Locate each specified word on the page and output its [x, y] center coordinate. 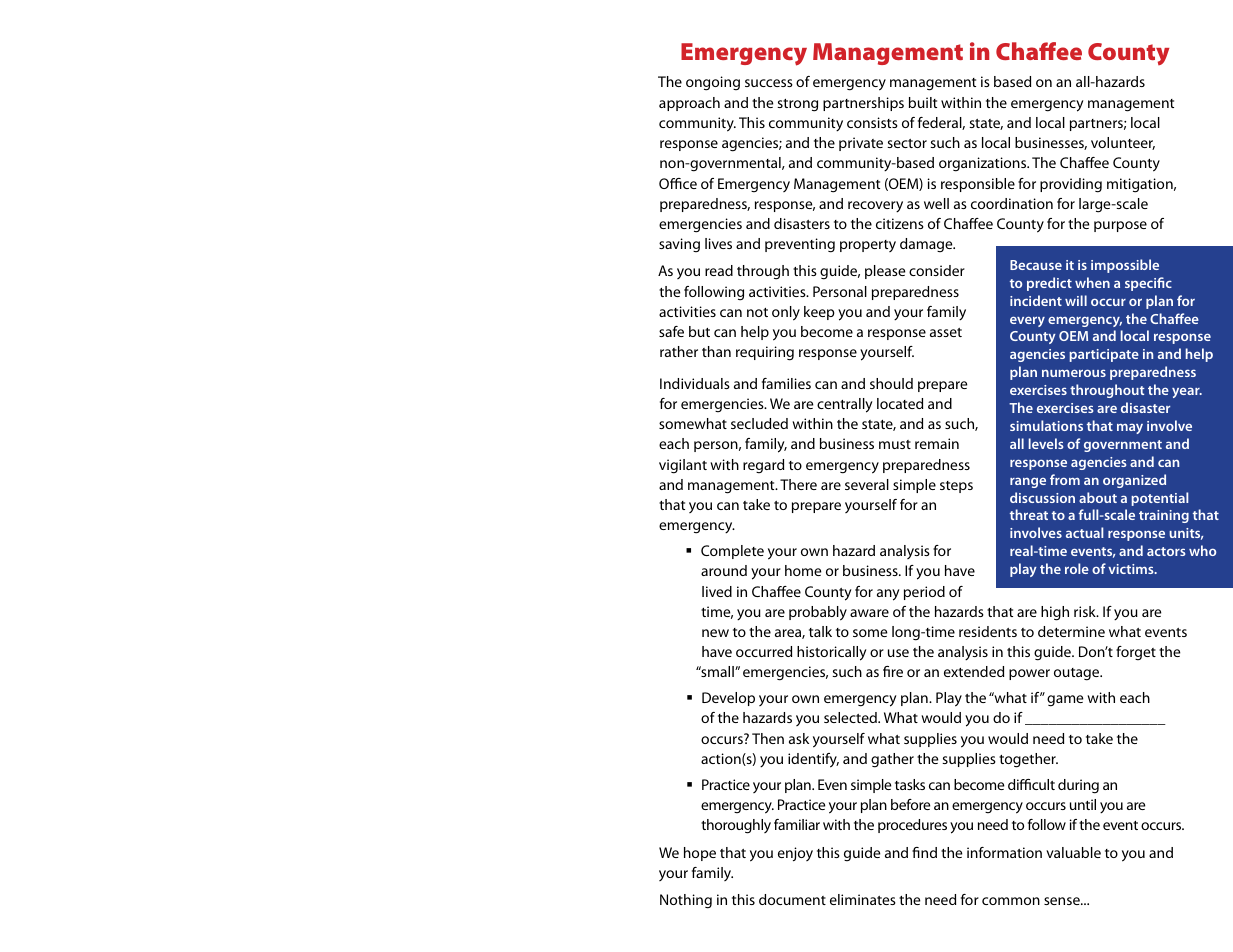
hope [700, 854]
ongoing [713, 83]
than [716, 351]
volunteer [1123, 143]
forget [1136, 653]
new [715, 633]
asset [946, 332]
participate [1104, 355]
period [924, 593]
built [923, 102]
